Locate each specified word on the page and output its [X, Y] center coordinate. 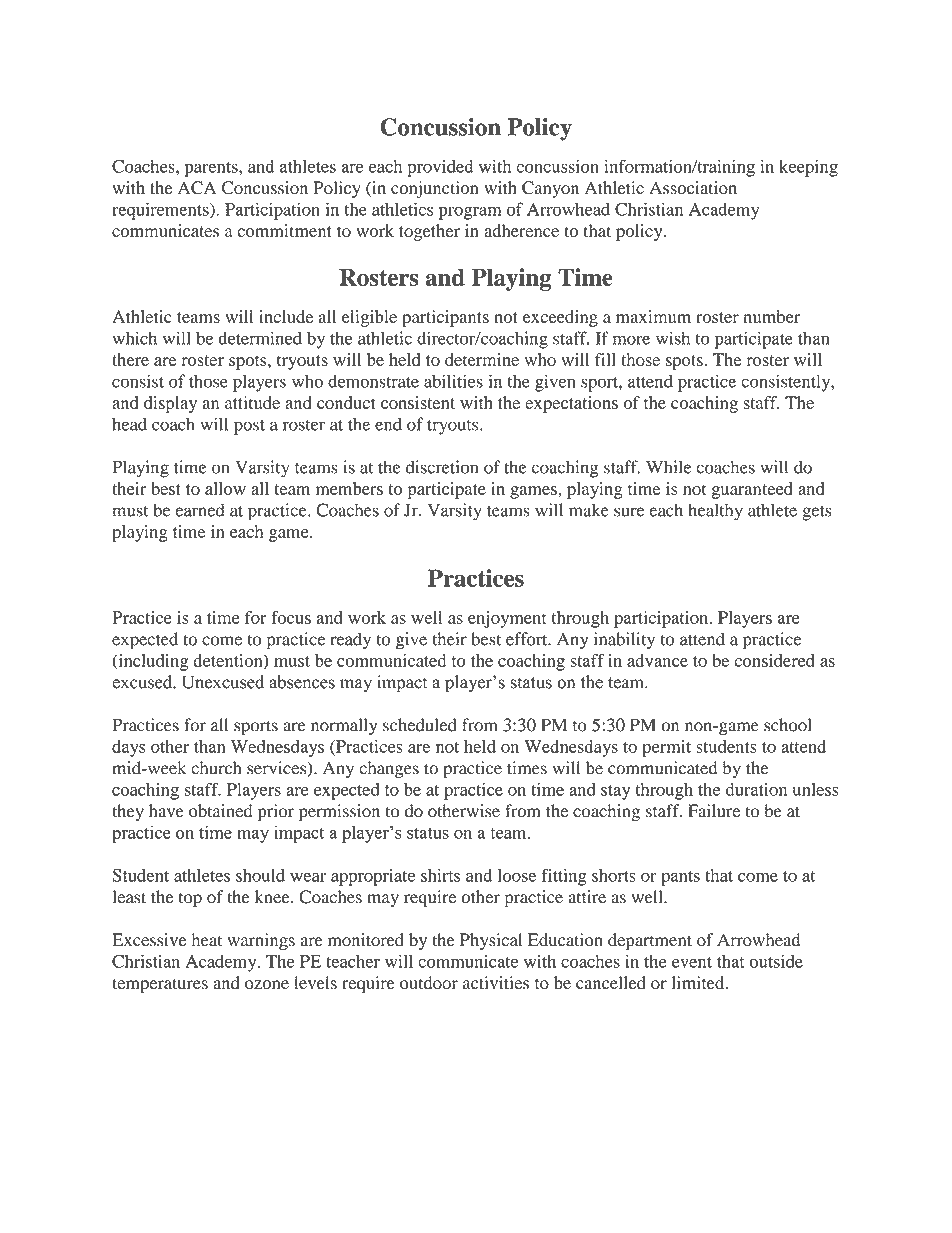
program [470, 213]
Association [693, 188]
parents [212, 169]
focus [291, 617]
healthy [715, 512]
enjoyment [507, 619]
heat [206, 940]
